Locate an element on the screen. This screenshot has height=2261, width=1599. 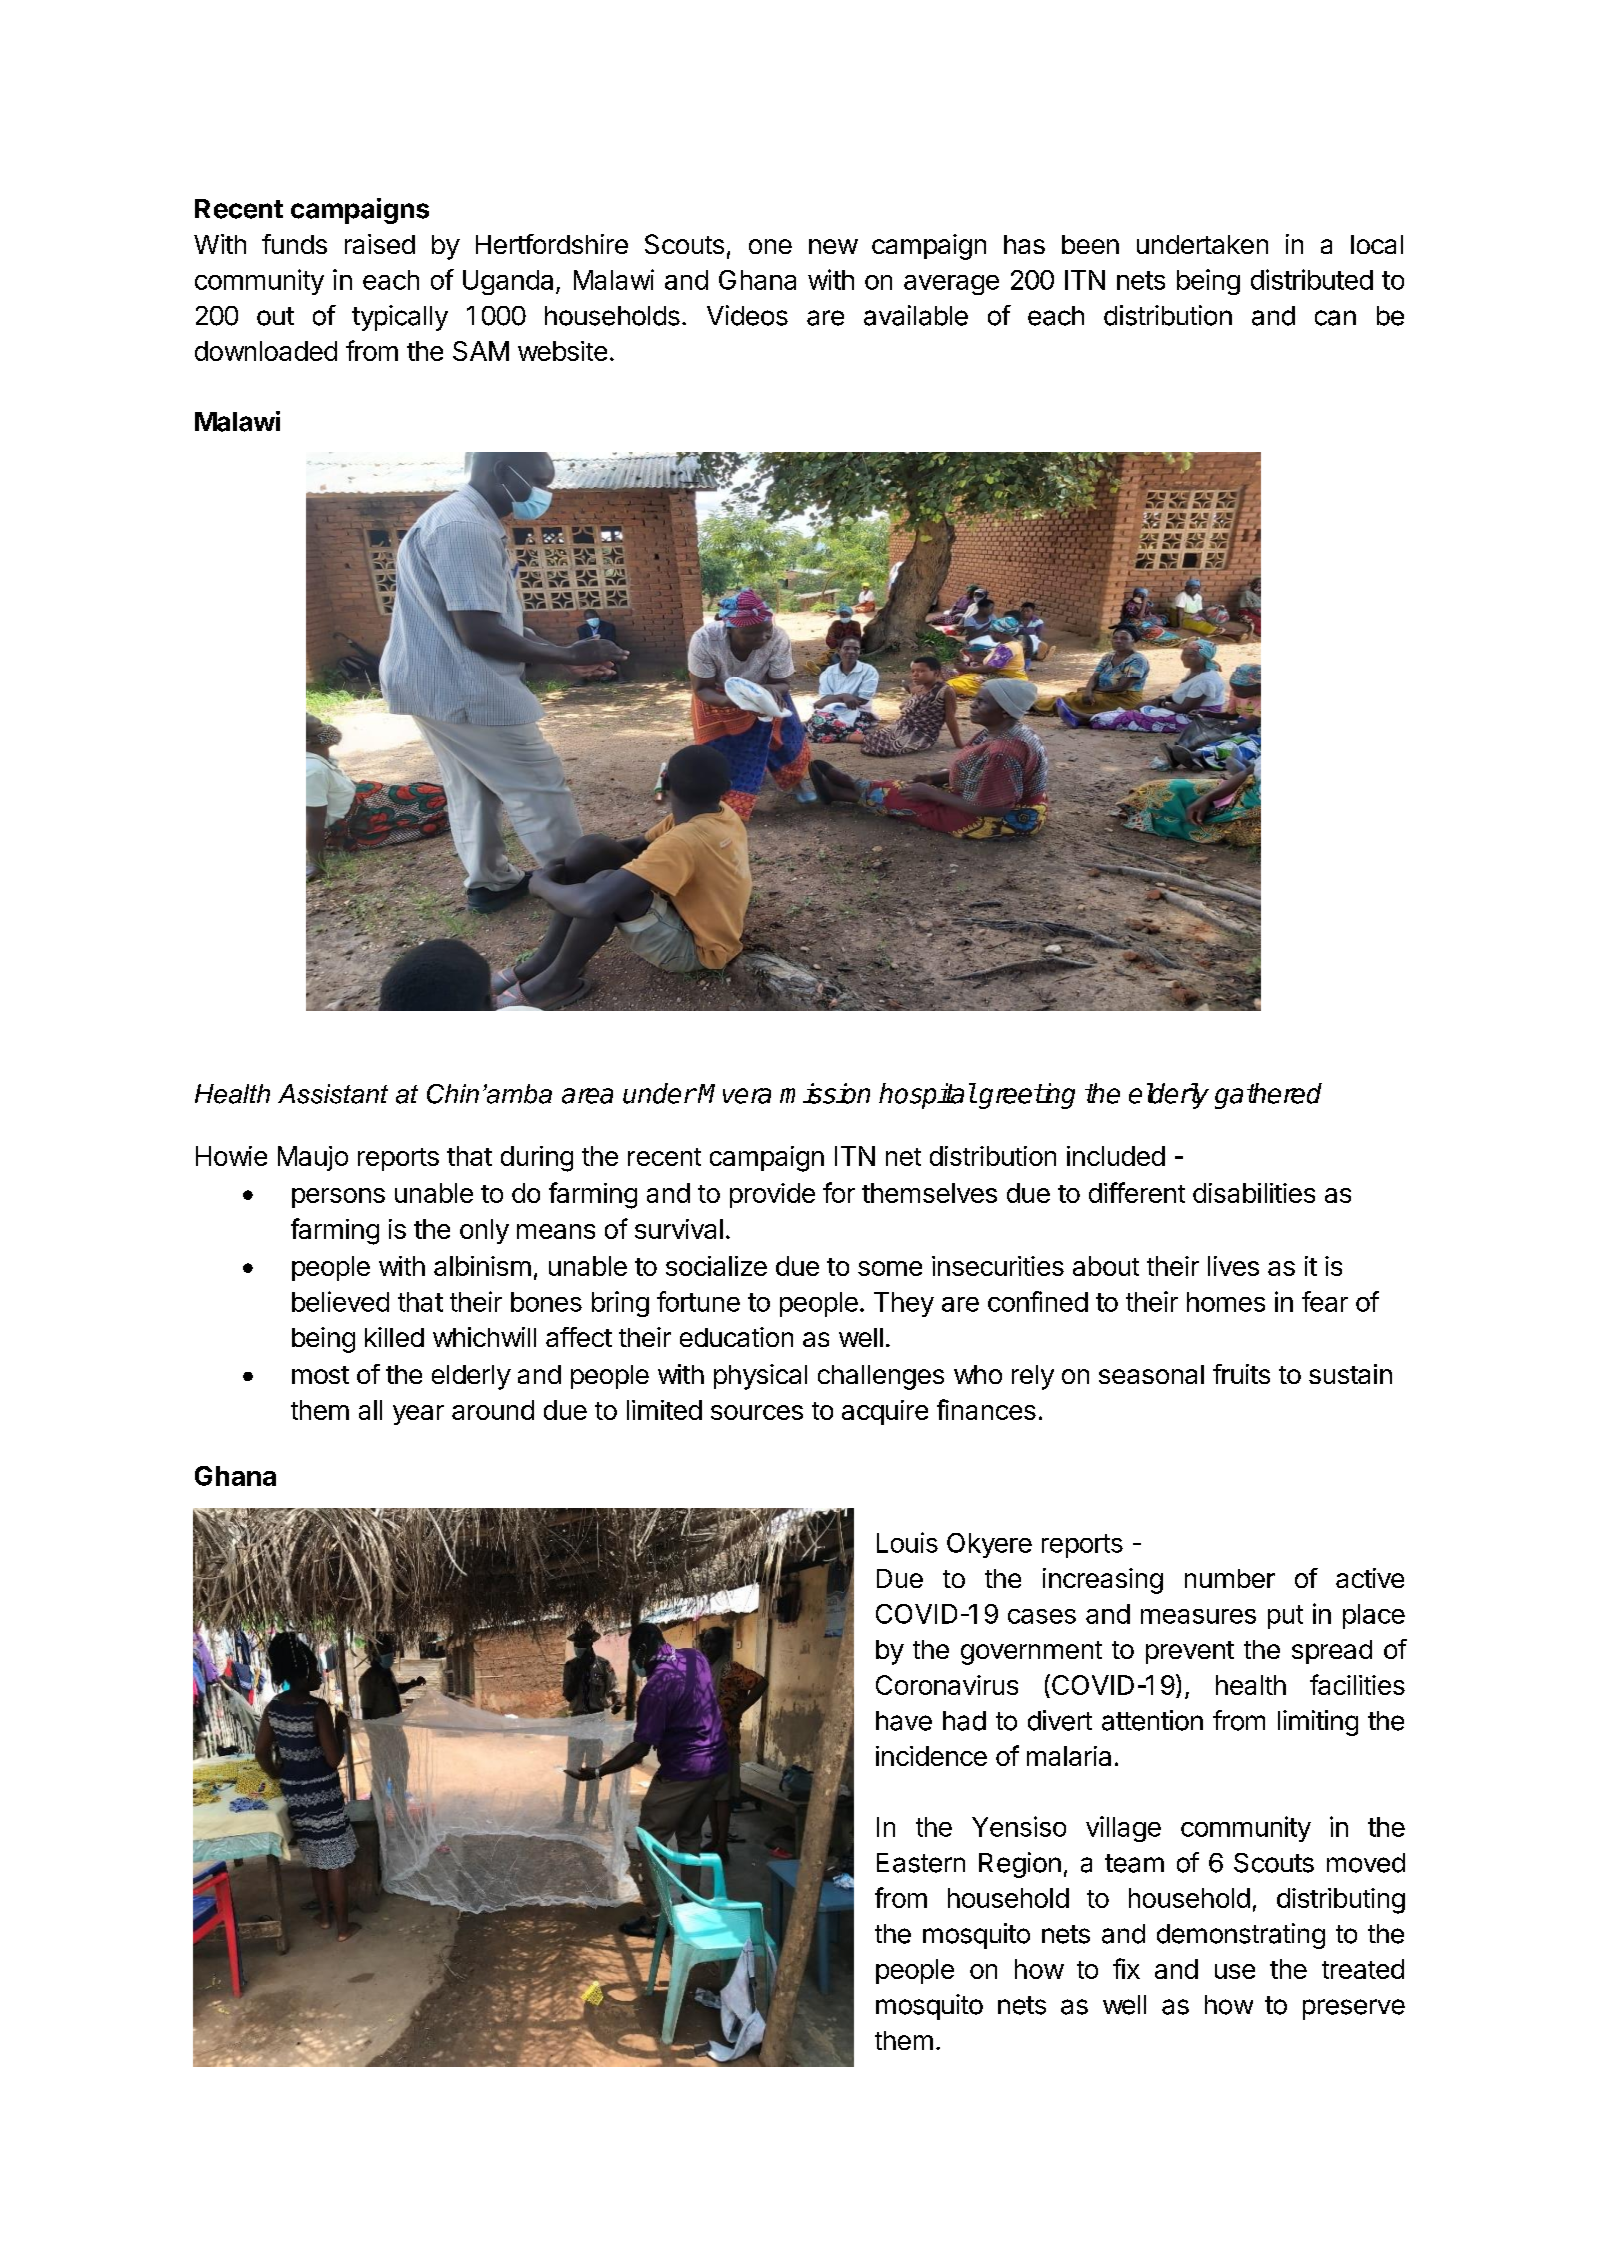
mission is located at coordinates (825, 1093).
